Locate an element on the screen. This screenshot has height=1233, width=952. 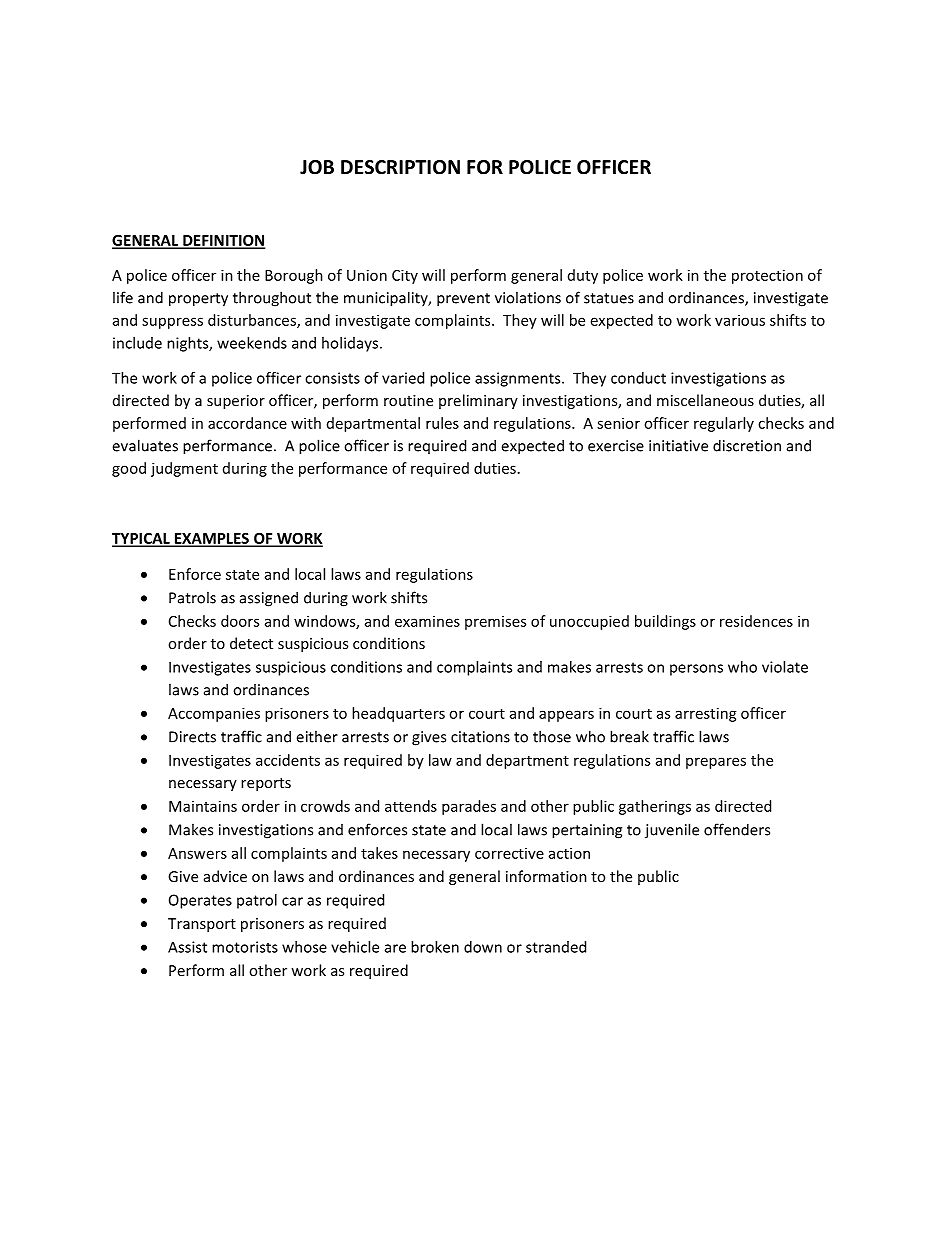
examines is located at coordinates (427, 621).
